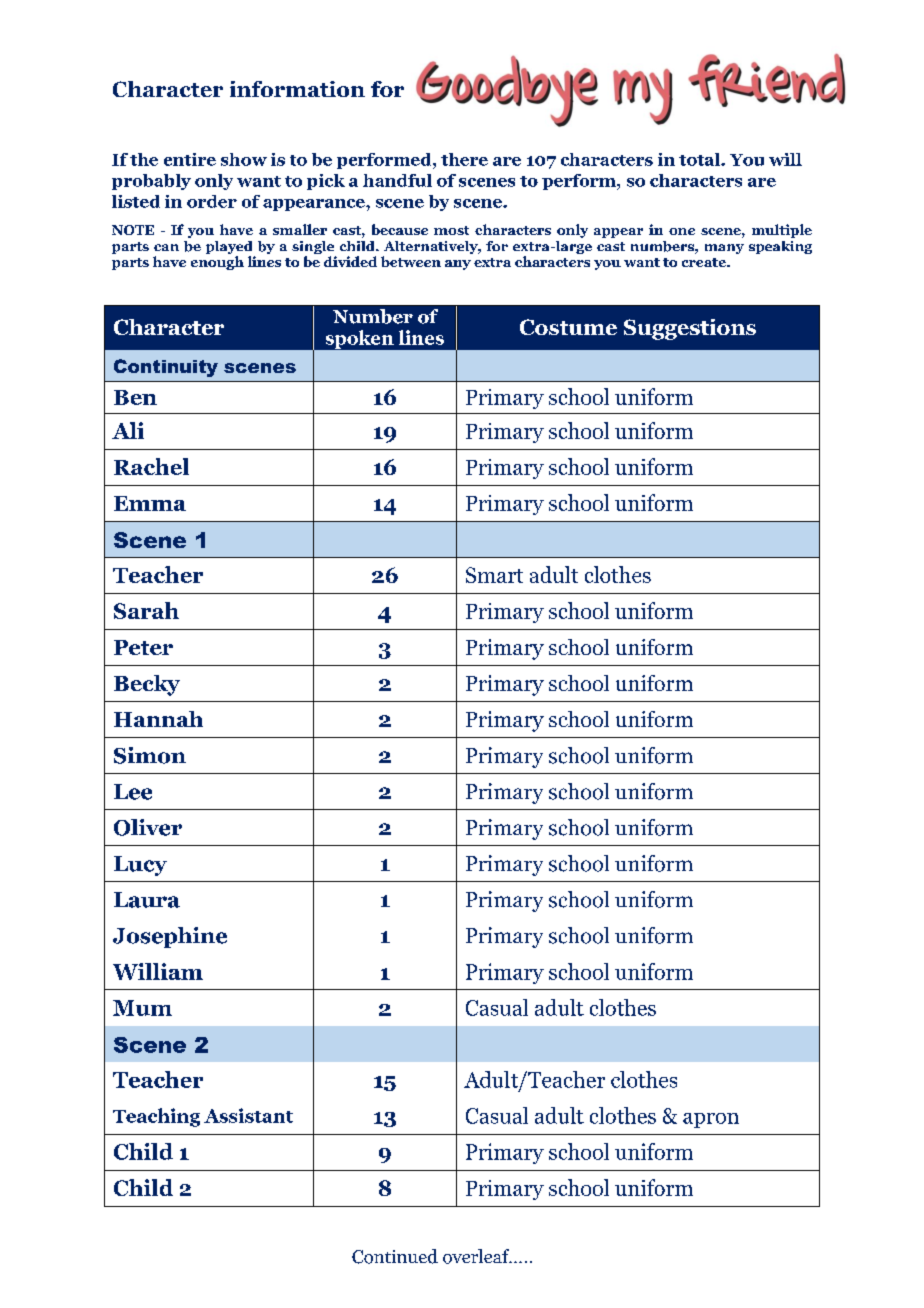 This page has width=924, height=1308. Describe the element at coordinates (147, 685) in the page. I see `Becky` at that location.
